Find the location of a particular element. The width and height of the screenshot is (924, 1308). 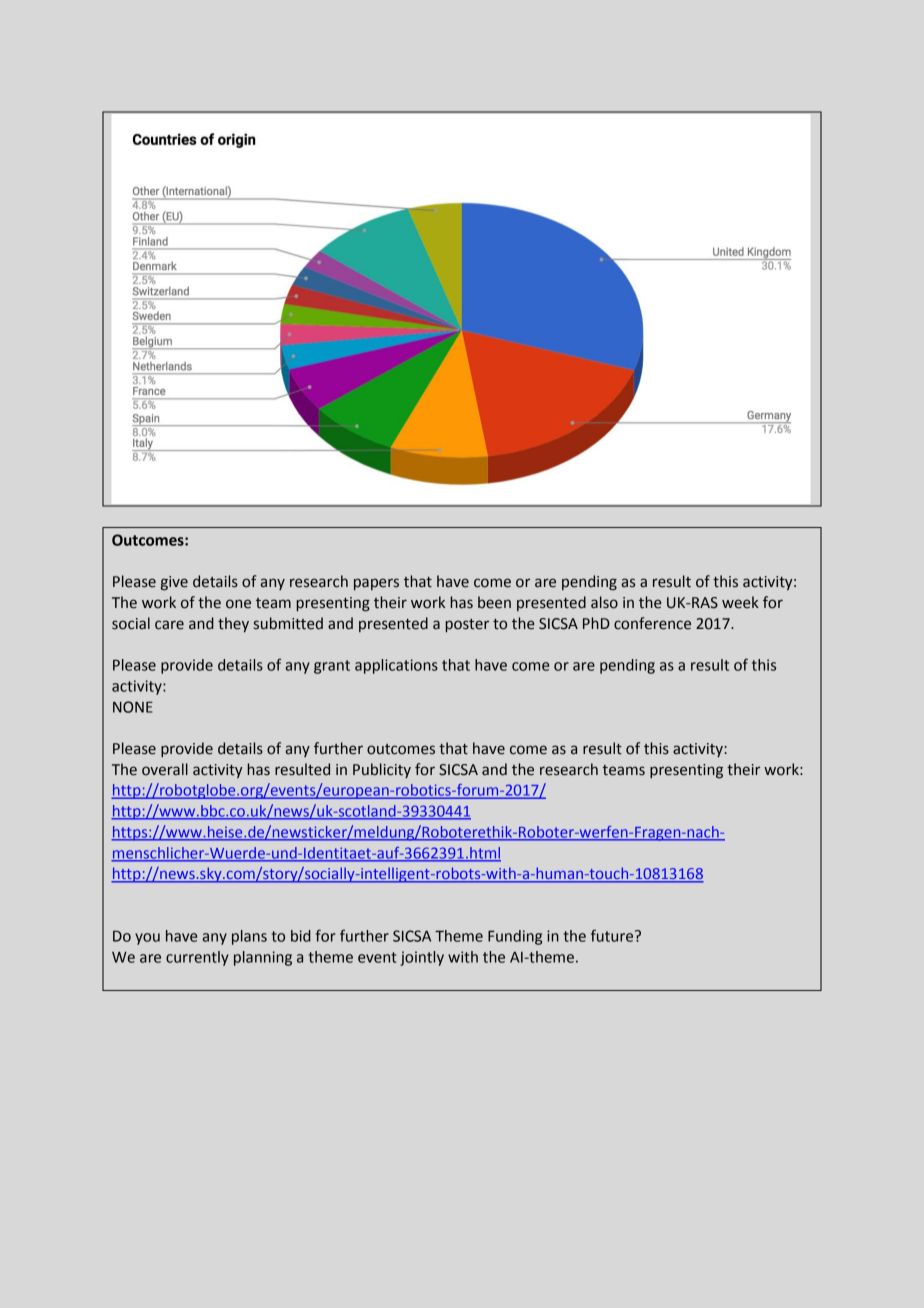

Publicity is located at coordinates (382, 770).
